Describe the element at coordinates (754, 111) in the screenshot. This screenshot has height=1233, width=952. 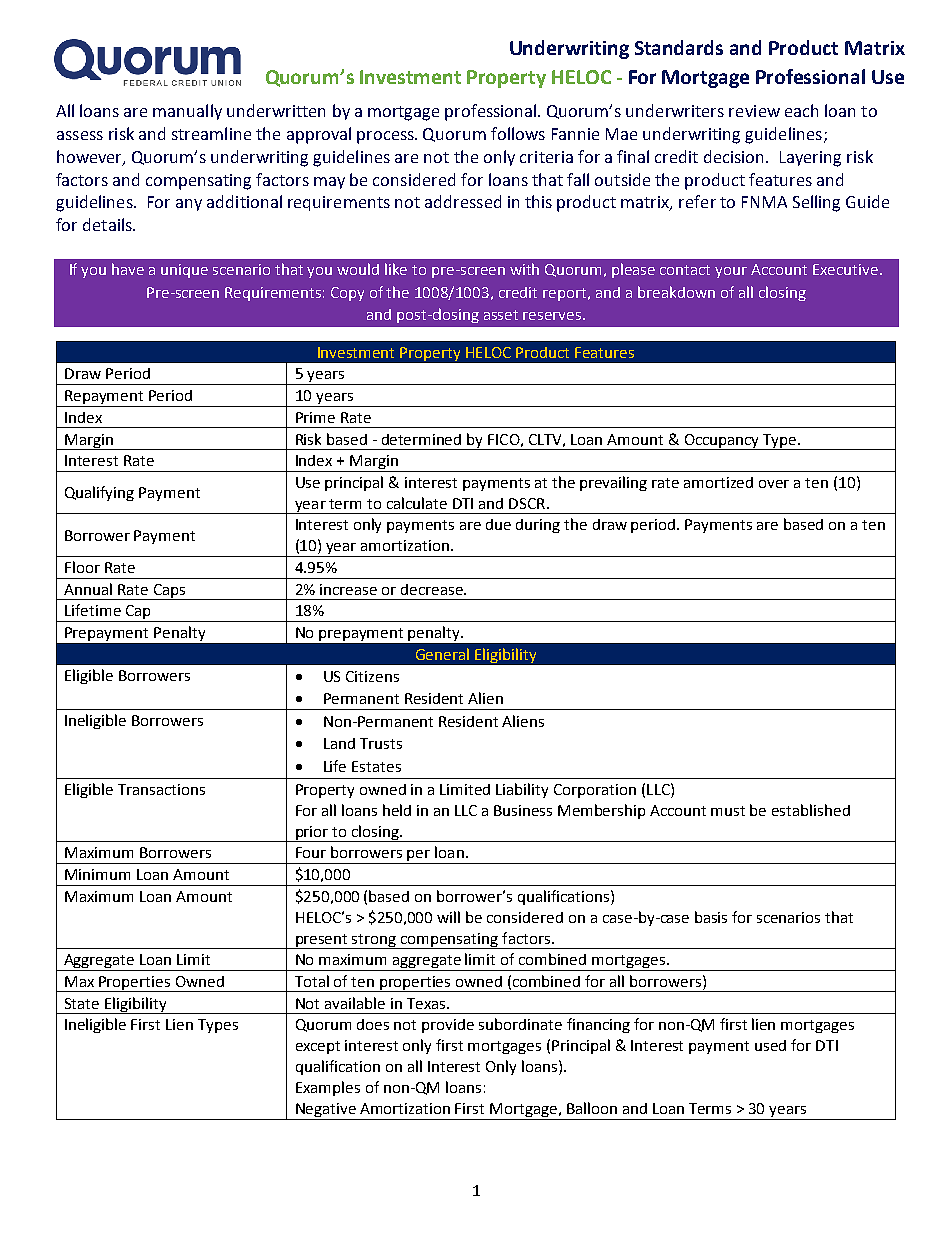
I see `review` at that location.
